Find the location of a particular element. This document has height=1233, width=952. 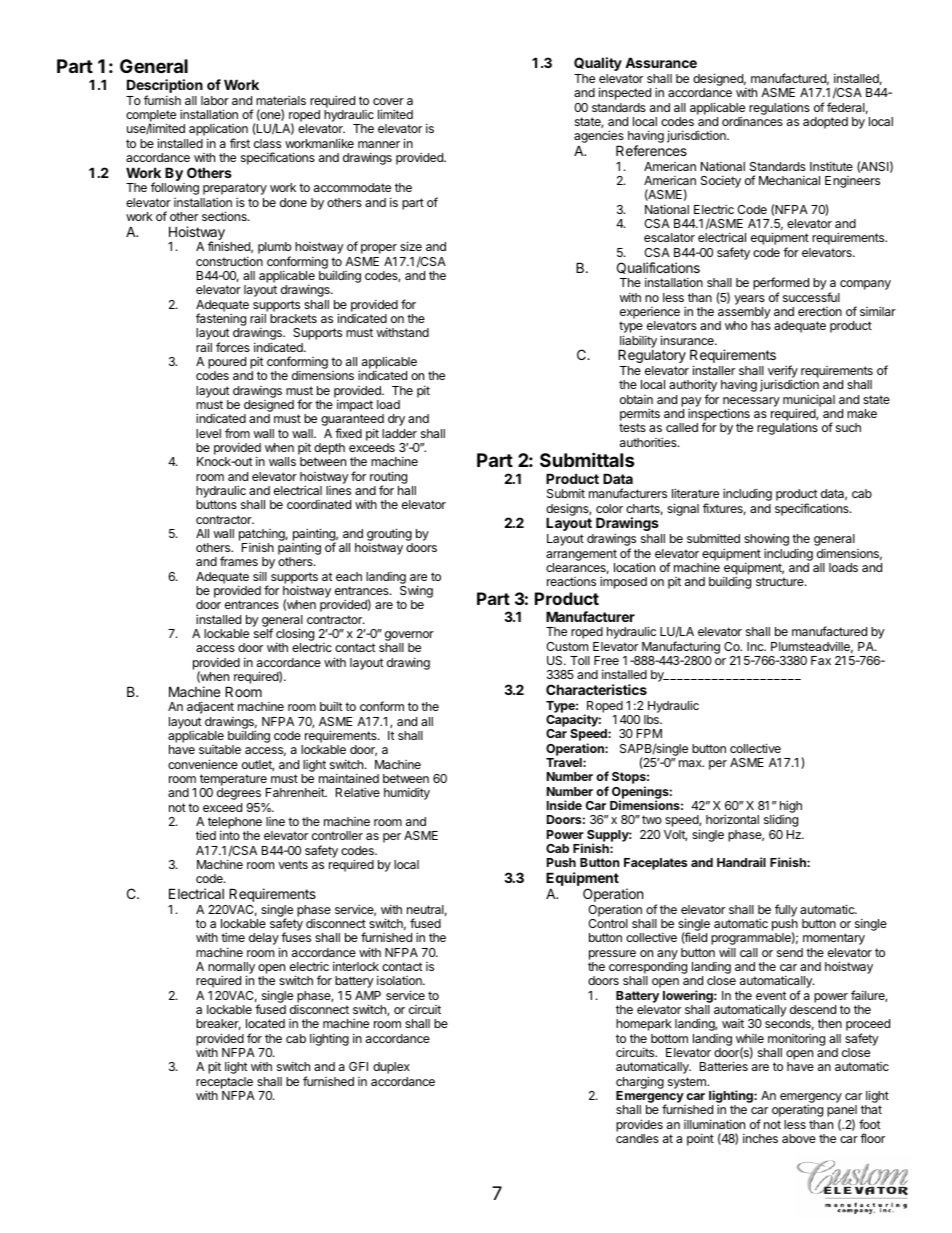

sliding is located at coordinates (781, 820).
